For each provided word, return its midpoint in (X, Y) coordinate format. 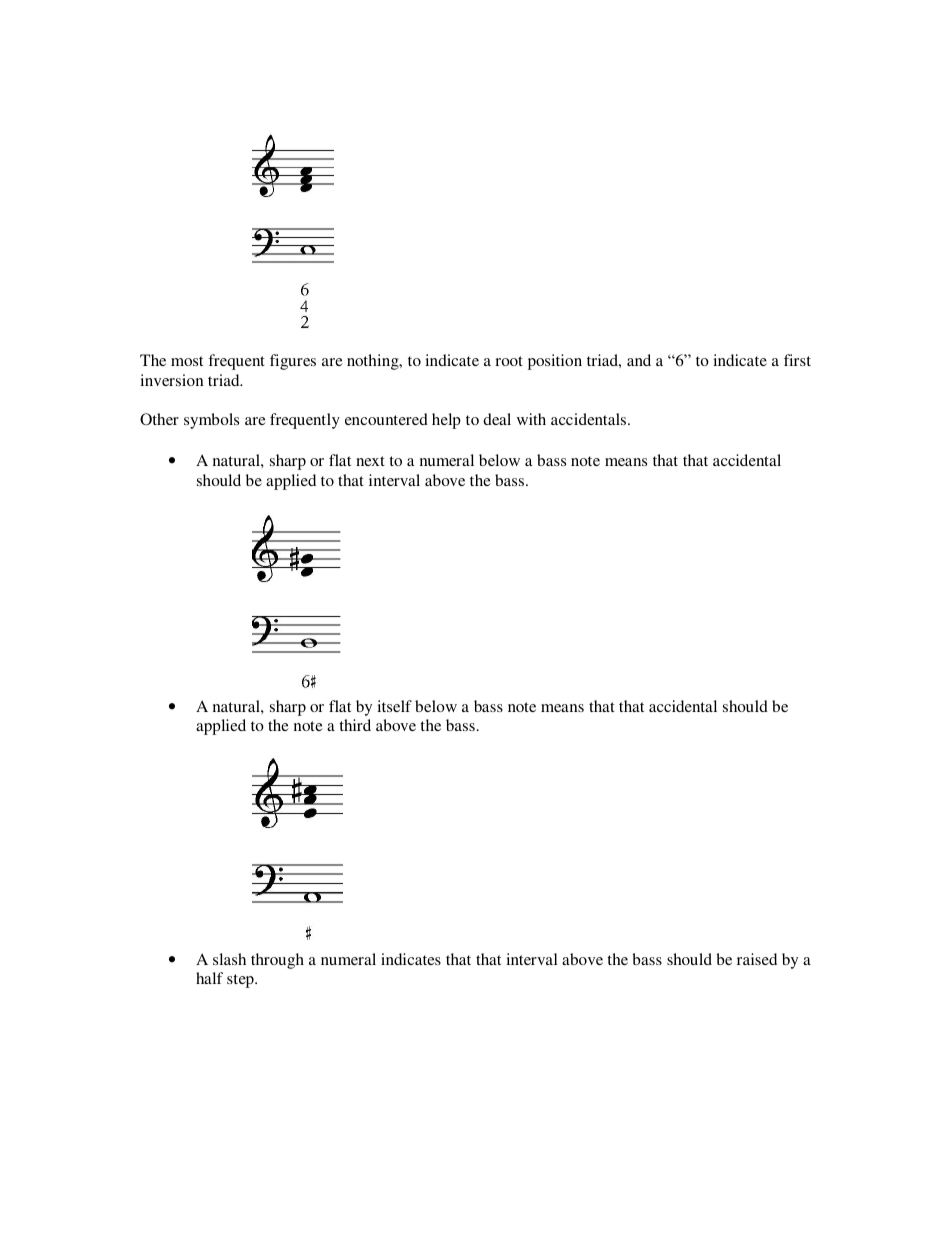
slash (229, 959)
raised (757, 959)
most (187, 361)
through (277, 961)
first (797, 360)
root (509, 361)
